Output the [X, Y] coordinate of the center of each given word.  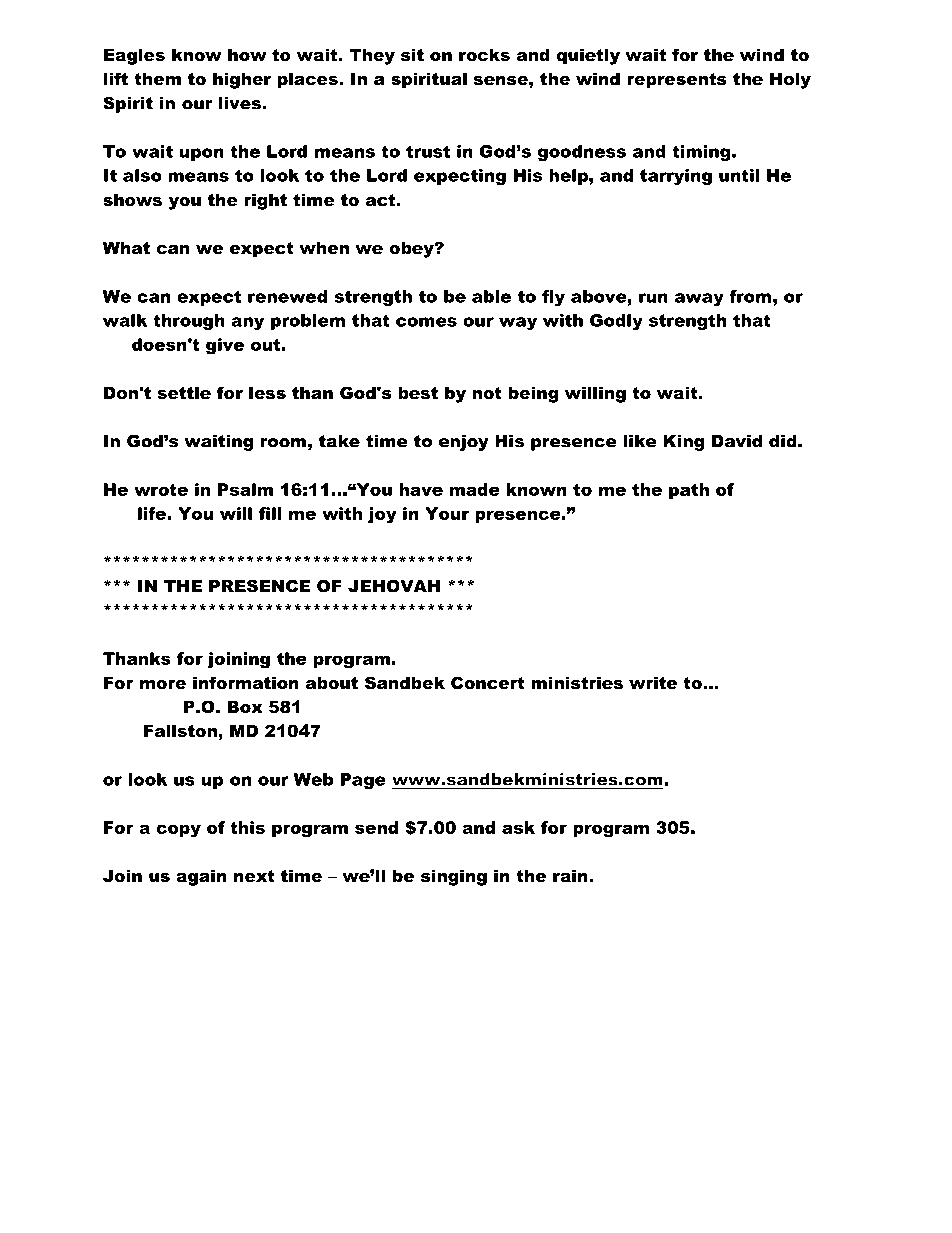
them [157, 78]
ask [518, 827]
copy [178, 831]
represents [677, 81]
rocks [484, 54]
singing [454, 877]
